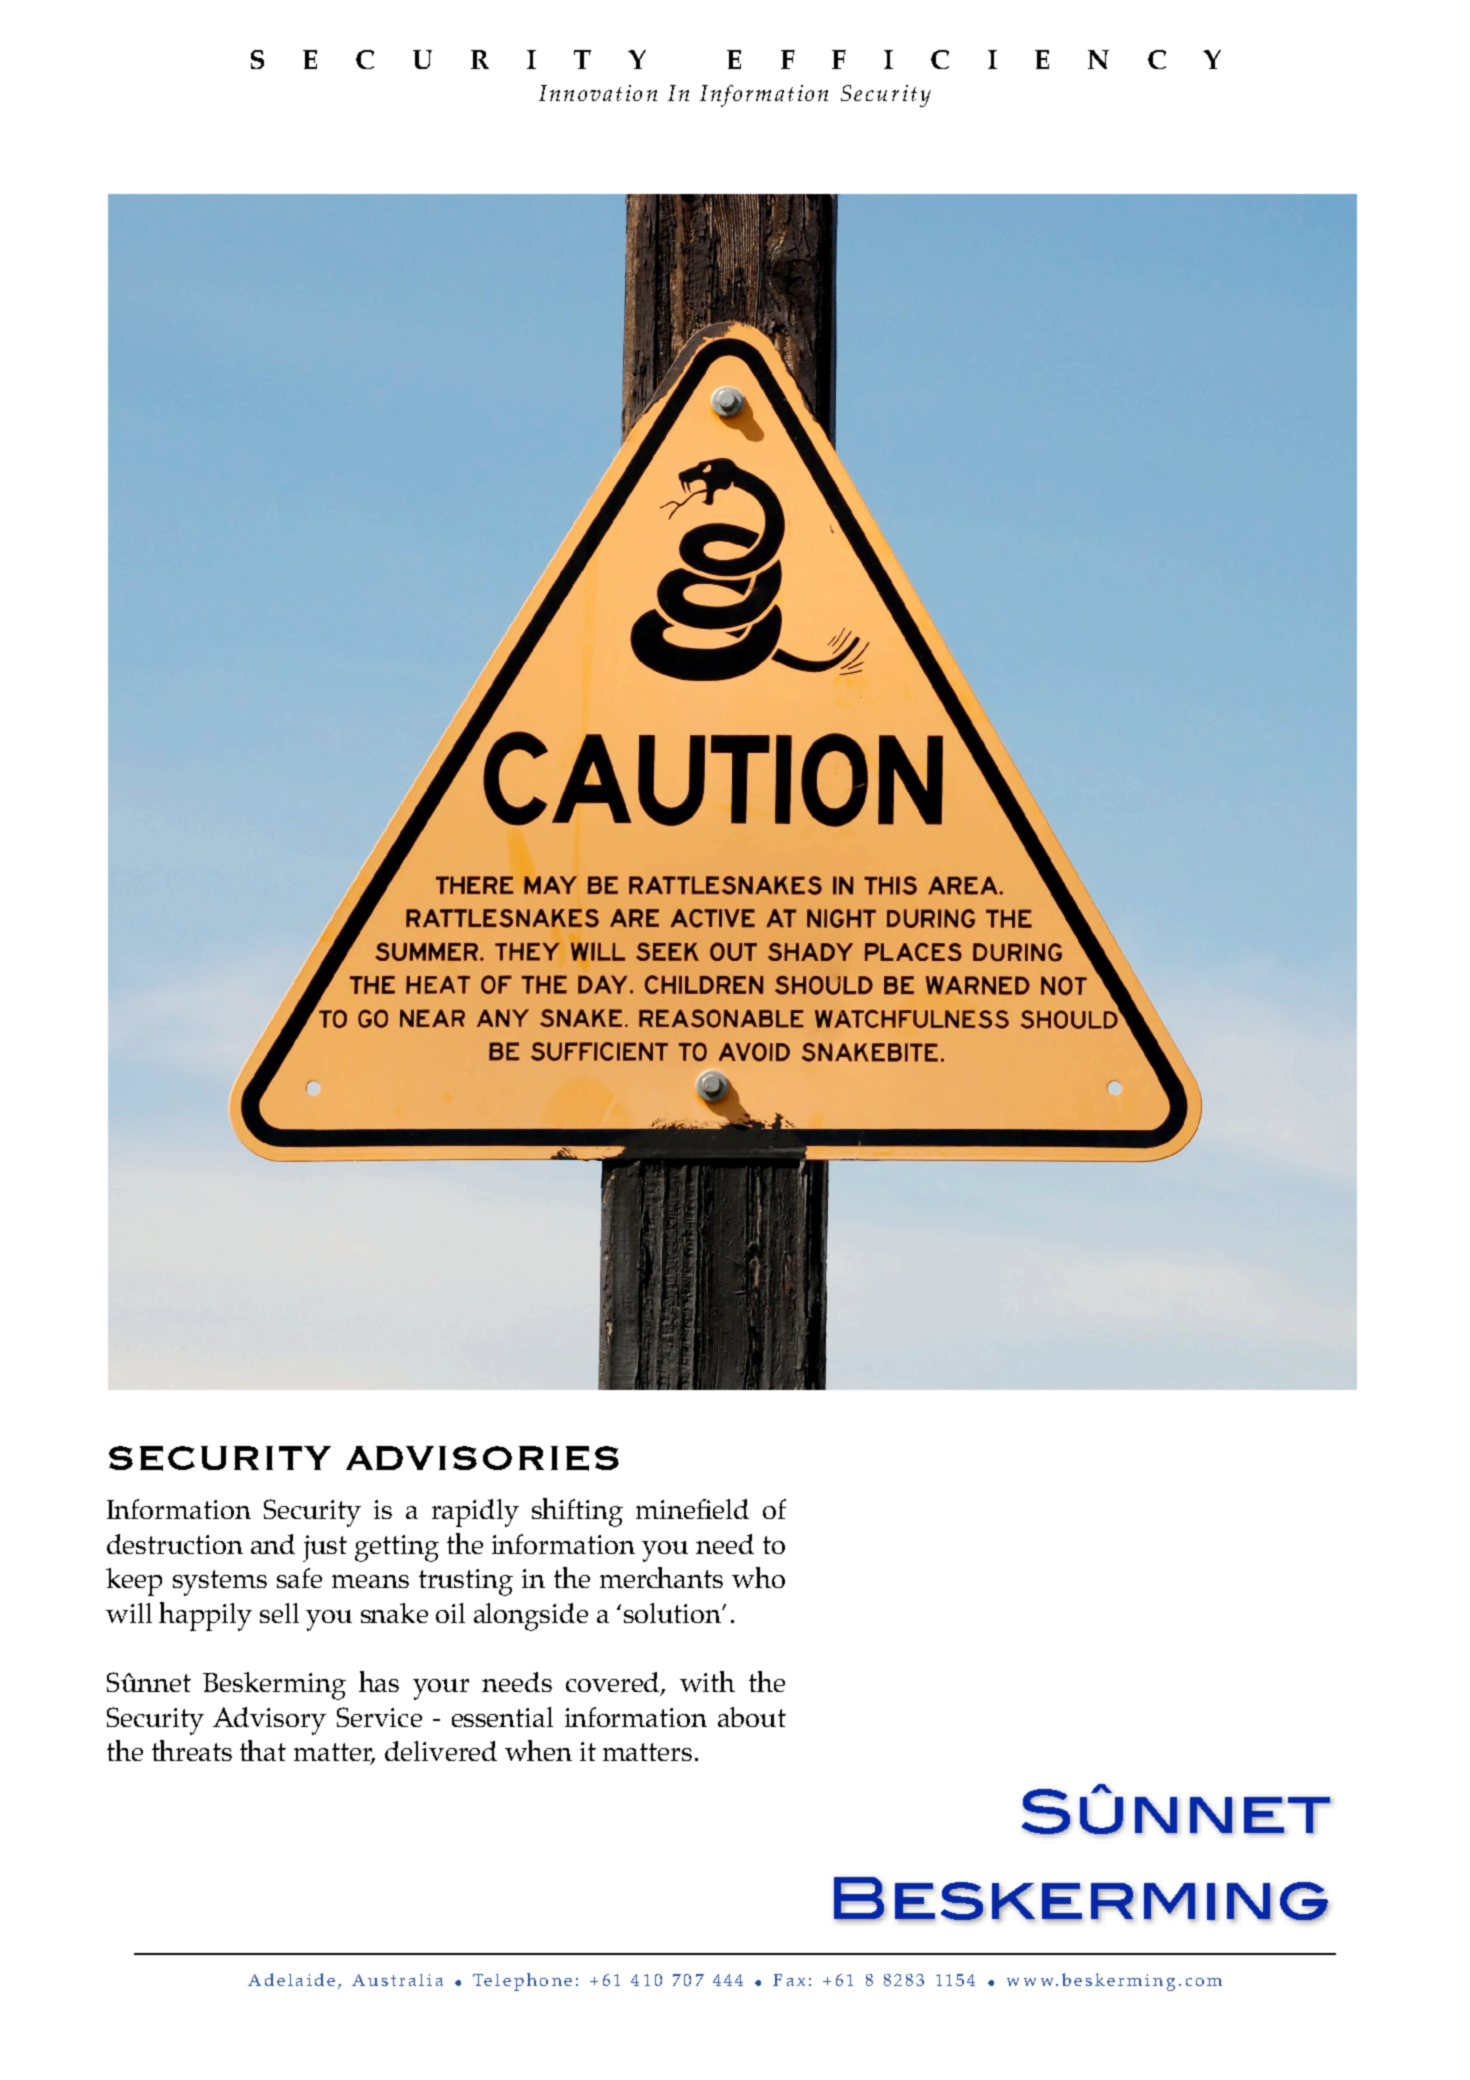  I want to click on delivered, so click(441, 1751).
